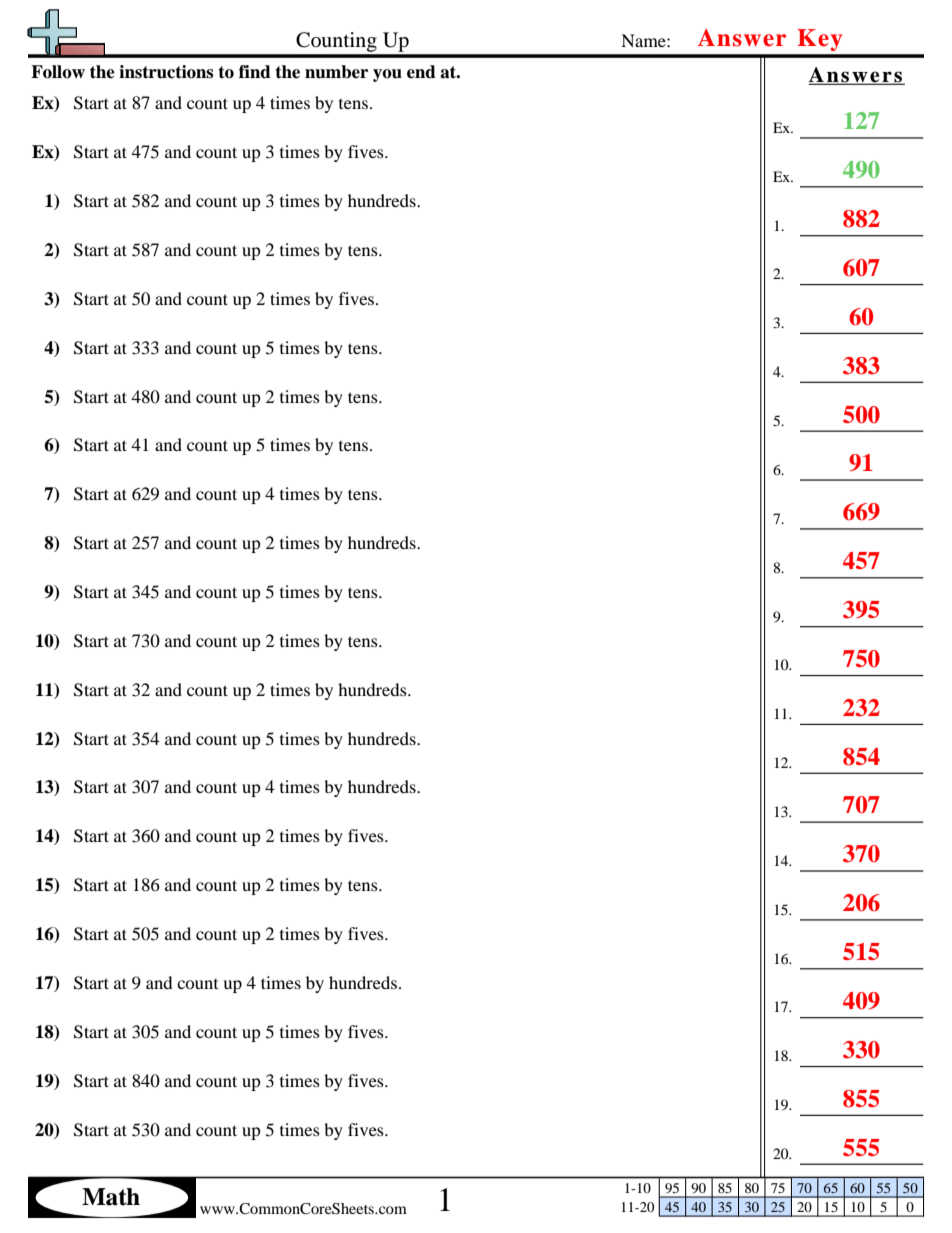  I want to click on Follow, so click(58, 72).
